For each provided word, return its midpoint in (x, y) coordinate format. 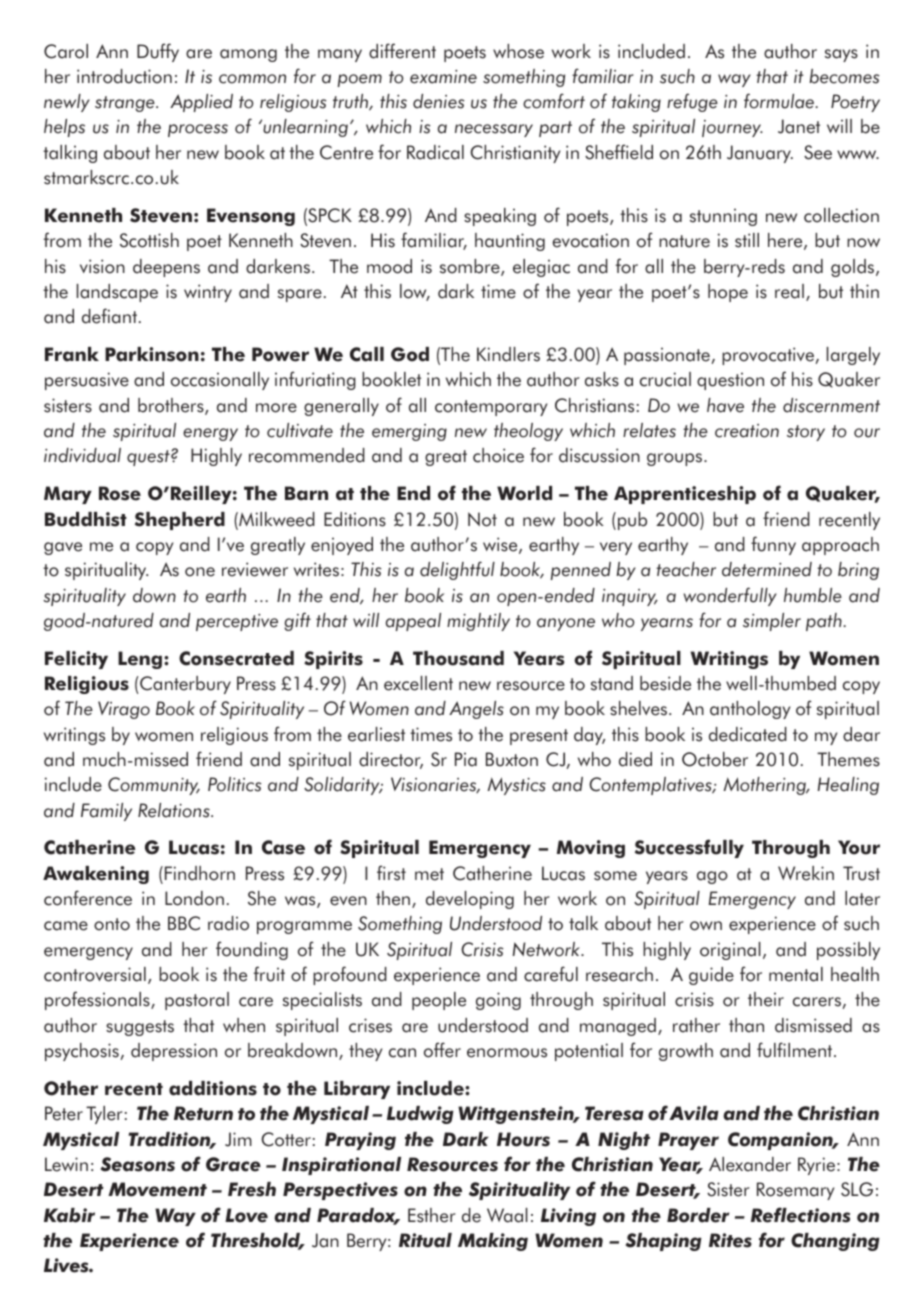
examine (443, 77)
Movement (157, 1189)
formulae (780, 101)
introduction (124, 76)
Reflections (800, 1215)
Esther (432, 1215)
